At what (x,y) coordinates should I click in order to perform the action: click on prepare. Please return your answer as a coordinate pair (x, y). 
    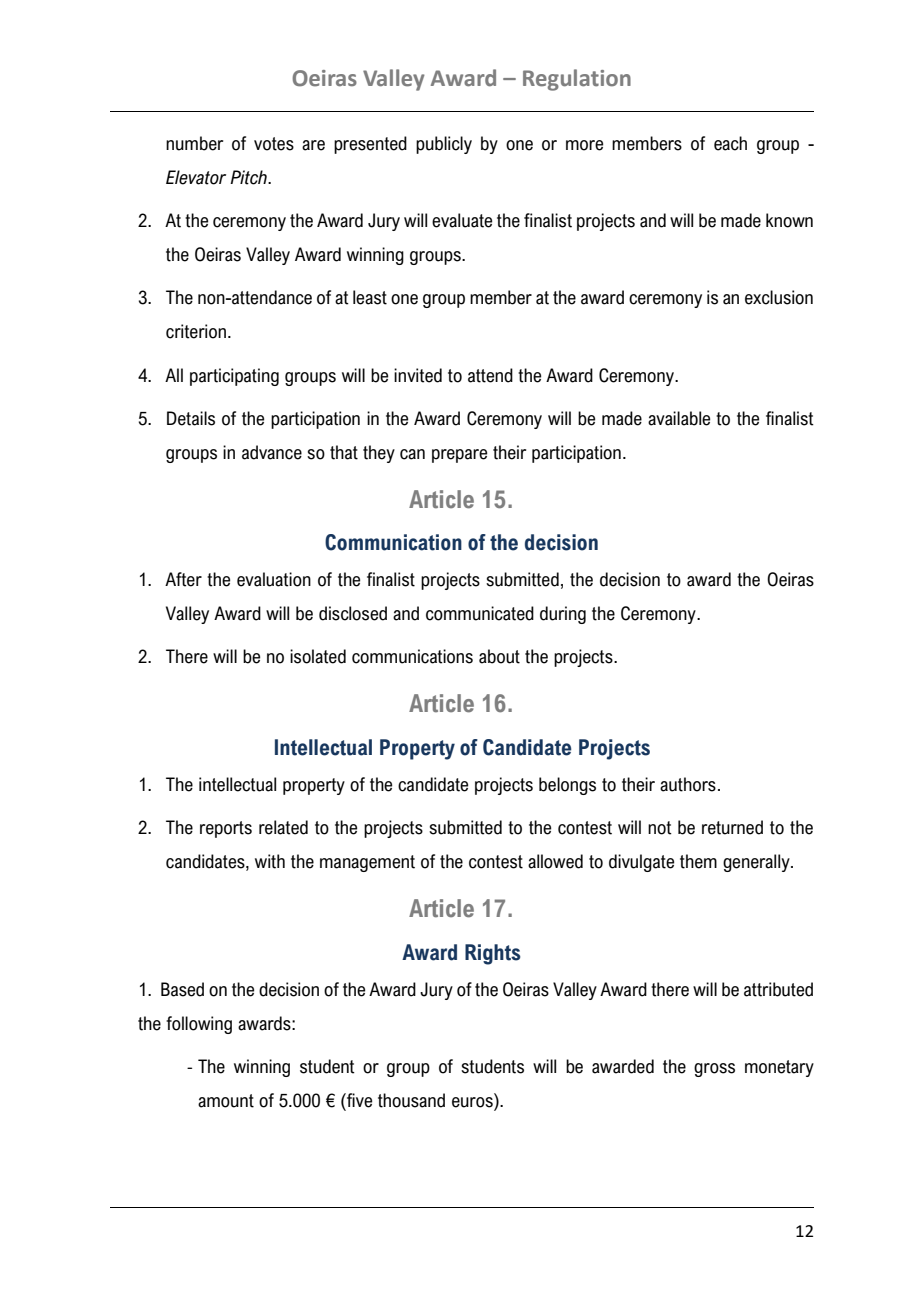
    Looking at the image, I should click on (459, 456).
